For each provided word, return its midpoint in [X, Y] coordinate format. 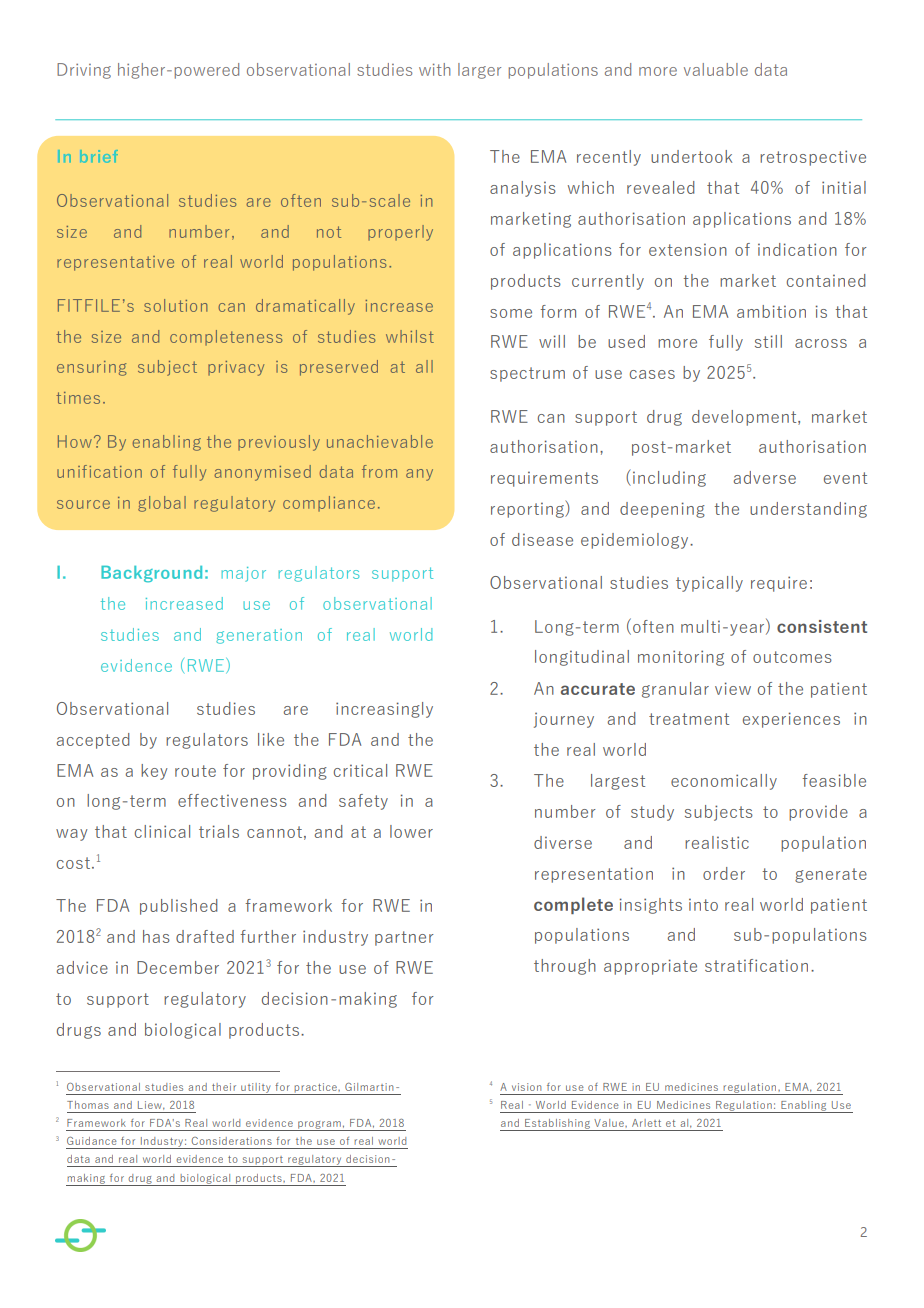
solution [176, 305]
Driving [84, 71]
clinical [162, 831]
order [724, 873]
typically [709, 584]
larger [479, 71]
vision [526, 1087]
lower [411, 831]
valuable [716, 69]
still [768, 341]
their [224, 1087]
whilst [410, 336]
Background [151, 574]
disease [542, 539]
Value [610, 1123]
